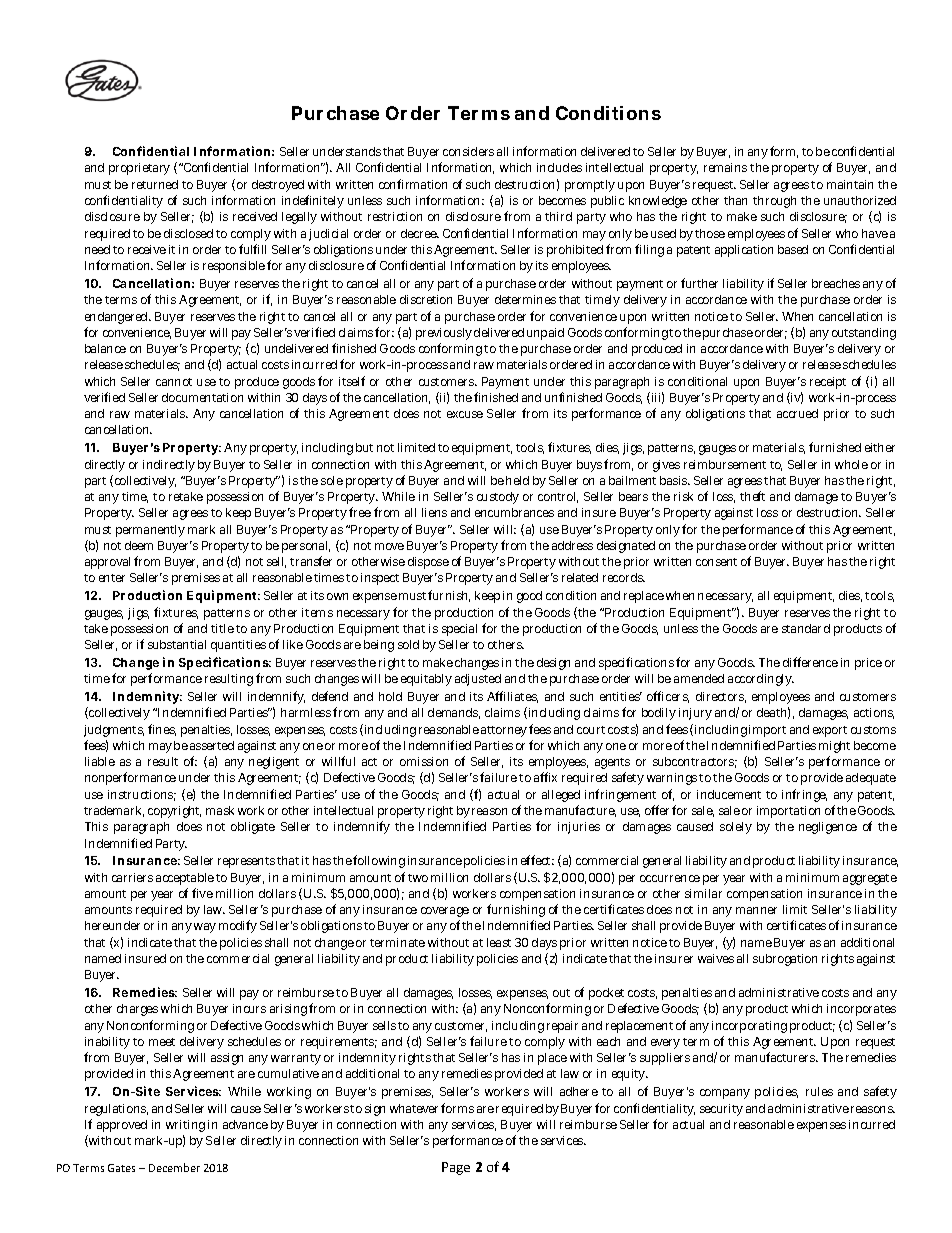 The image size is (952, 1233). I want to click on returned, so click(155, 184).
